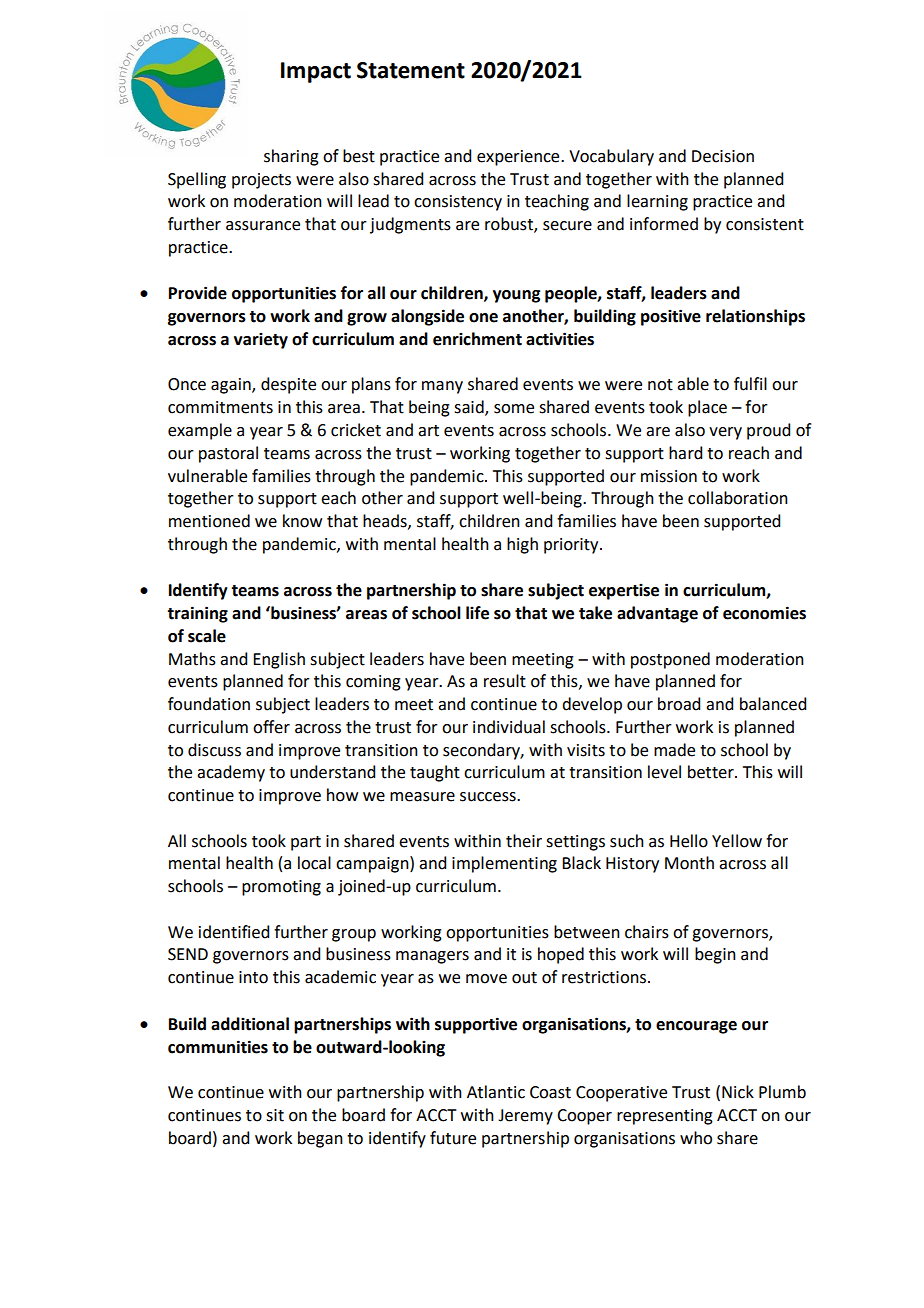  What do you see at coordinates (197, 614) in the page?
I see `training` at bounding box center [197, 614].
